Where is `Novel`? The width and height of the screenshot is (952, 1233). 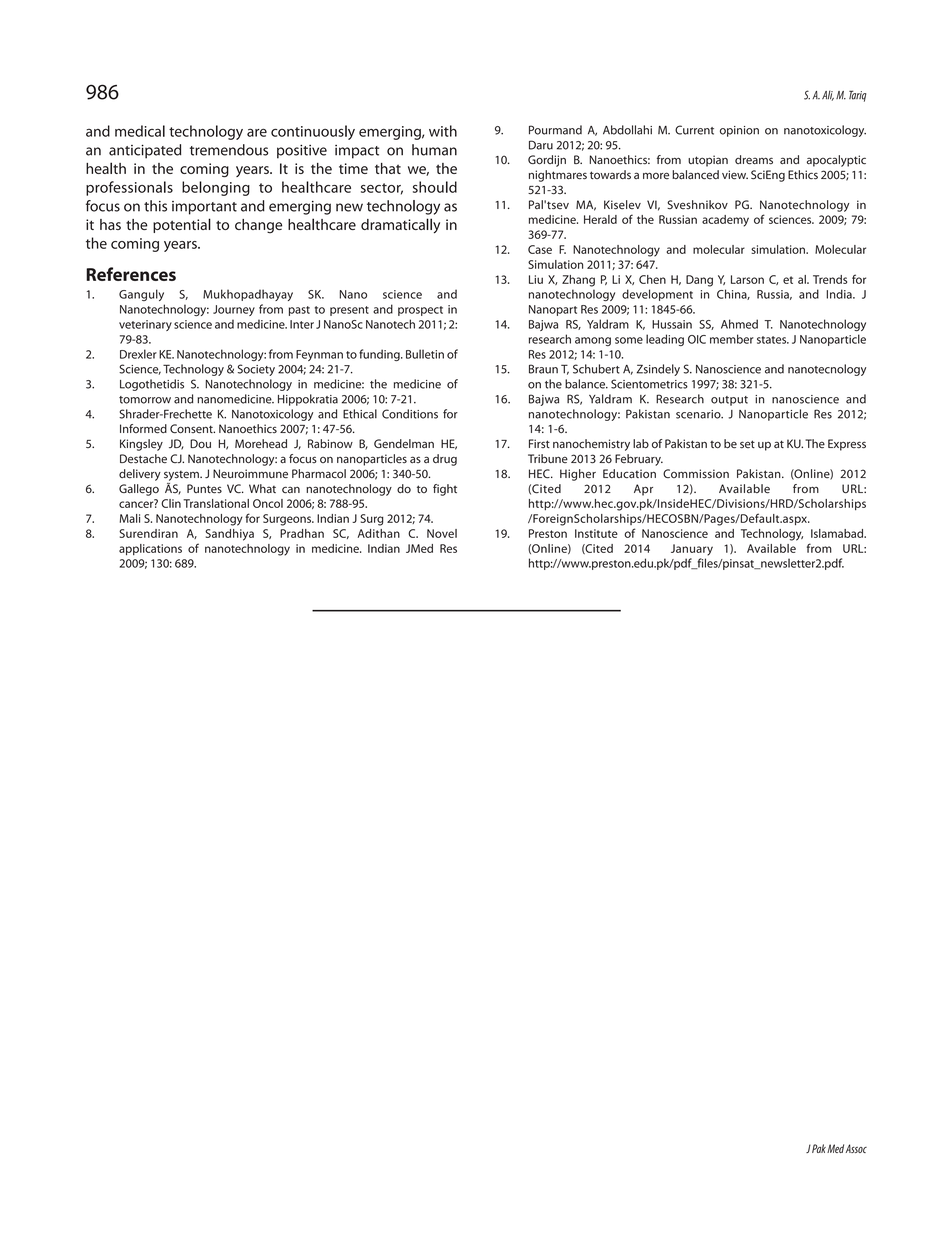 Novel is located at coordinates (442, 533).
